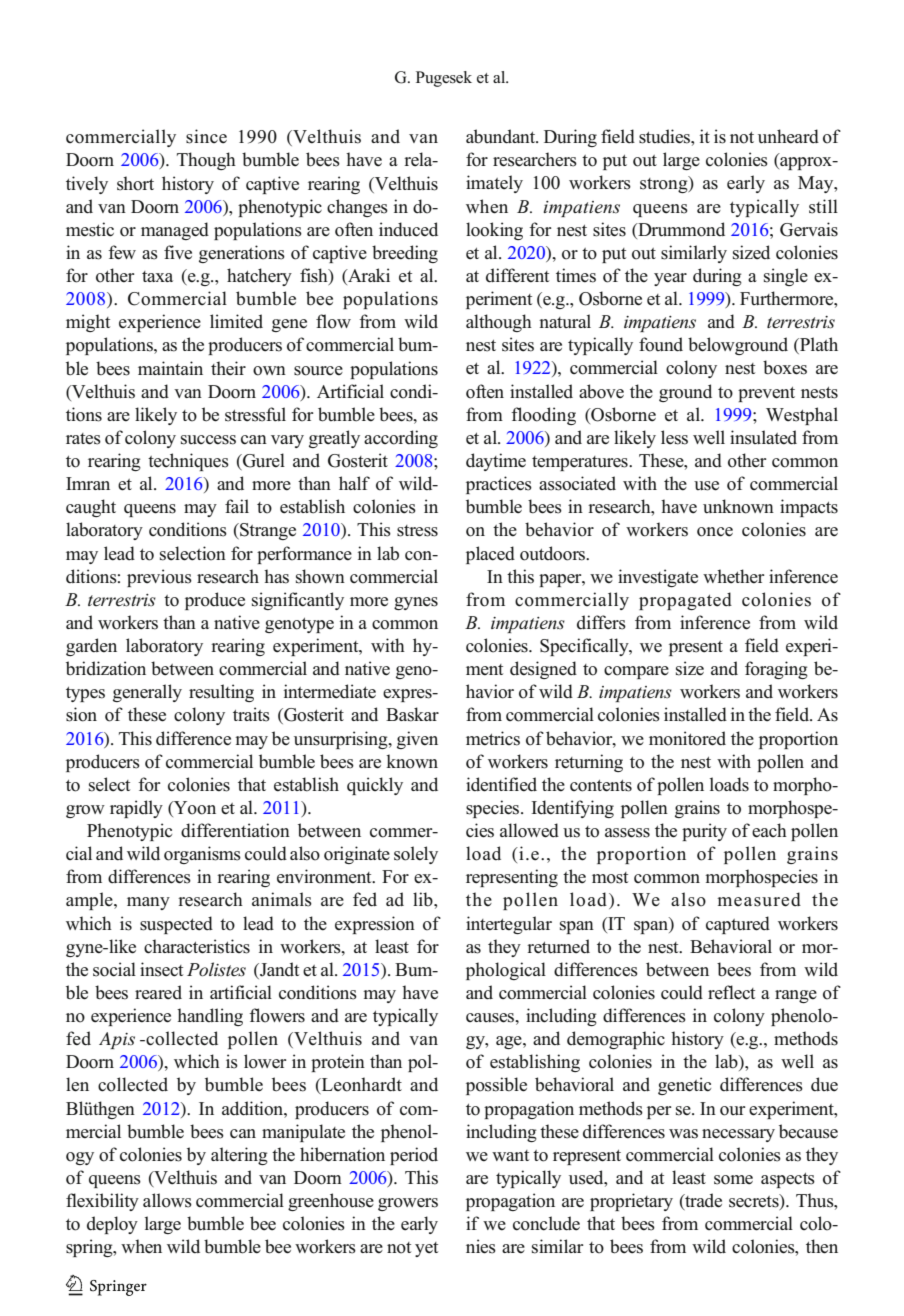 The height and width of the screenshot is (1316, 904). Describe the element at coordinates (501, 784) in the screenshot. I see `identified` at that location.
